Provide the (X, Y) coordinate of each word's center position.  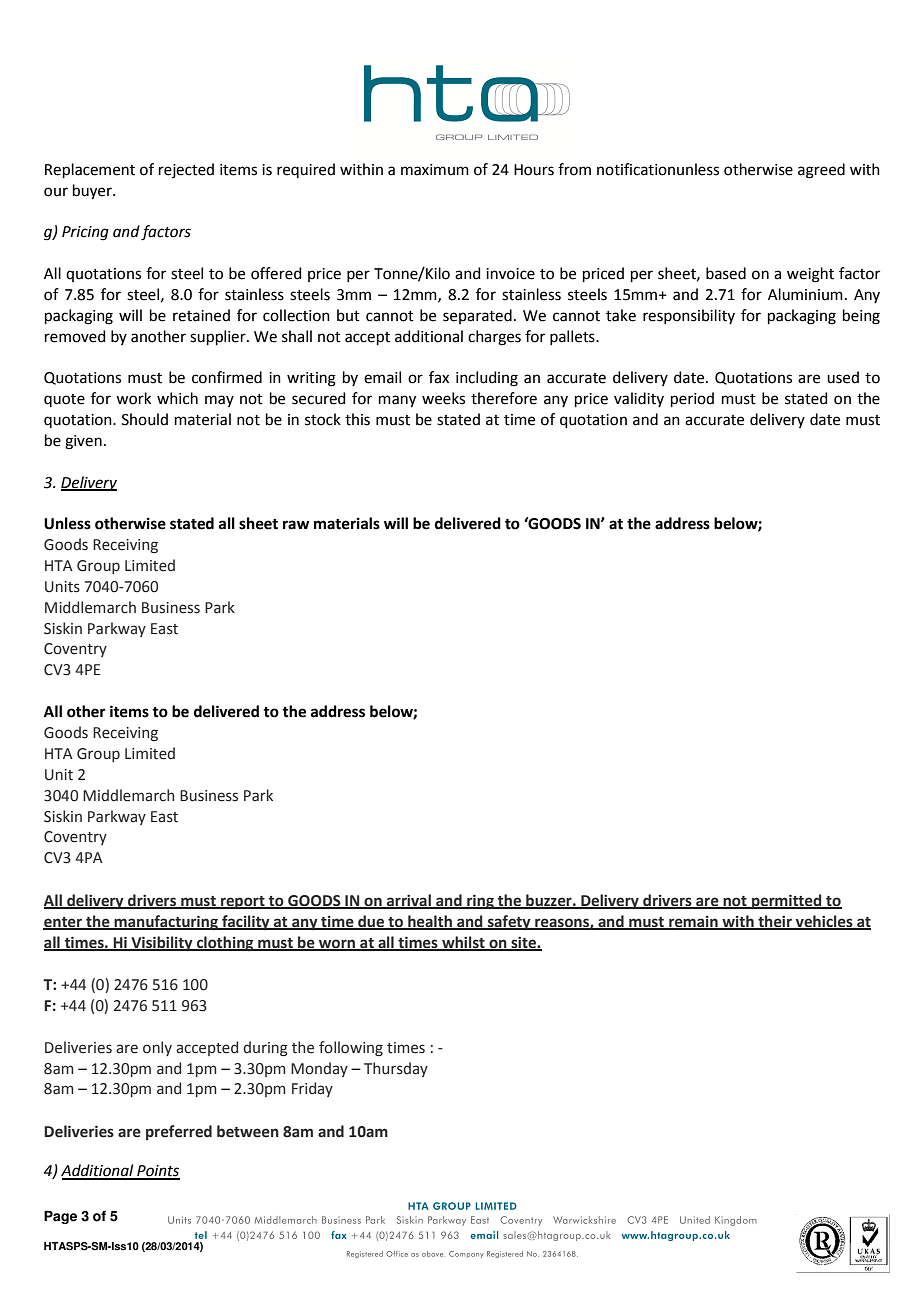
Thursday (396, 1069)
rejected (186, 170)
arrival (409, 901)
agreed (821, 171)
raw (296, 525)
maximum (435, 170)
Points (157, 1172)
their (775, 922)
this (357, 419)
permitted (787, 901)
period (692, 399)
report (243, 902)
